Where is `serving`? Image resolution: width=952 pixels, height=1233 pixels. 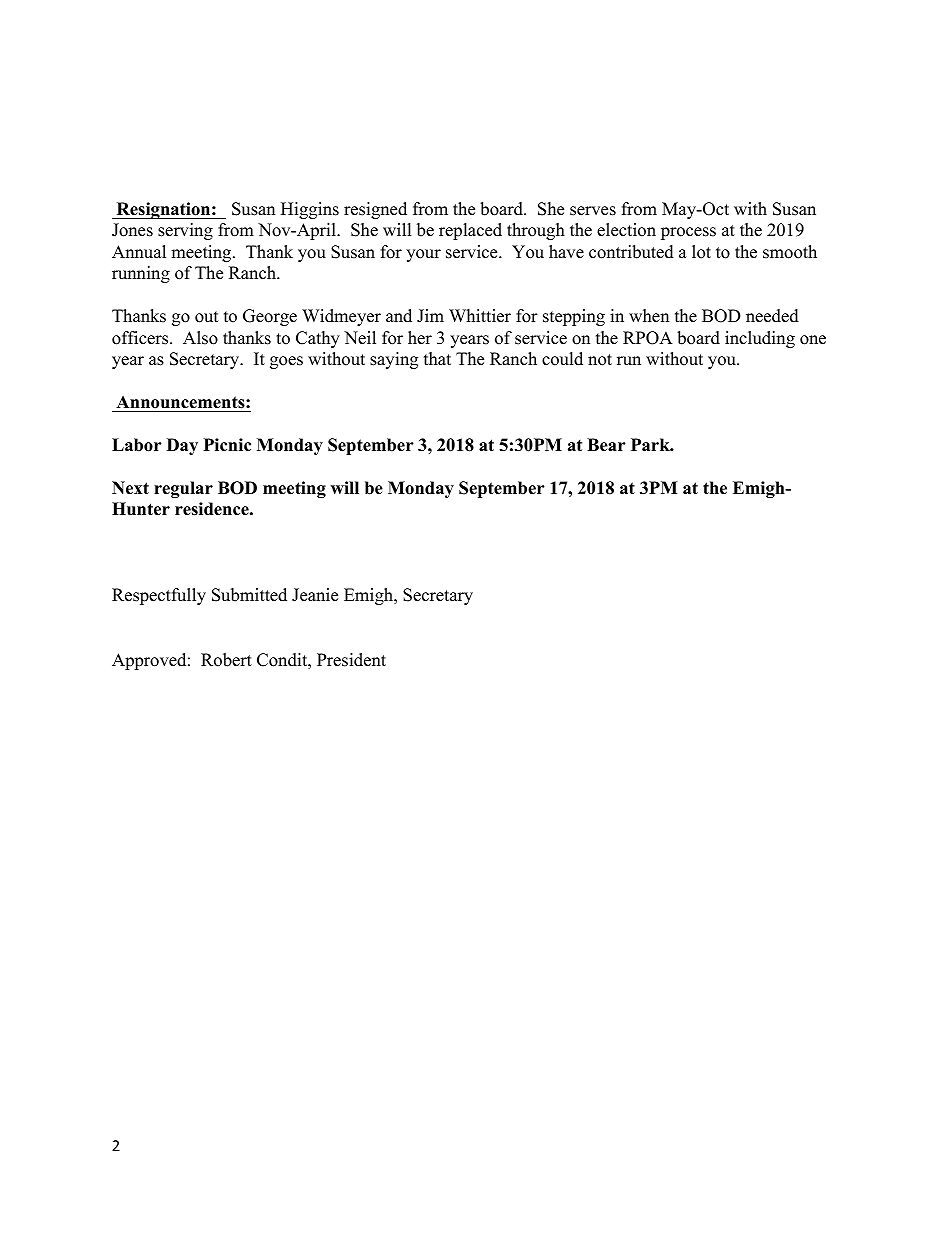
serving is located at coordinates (185, 231).
